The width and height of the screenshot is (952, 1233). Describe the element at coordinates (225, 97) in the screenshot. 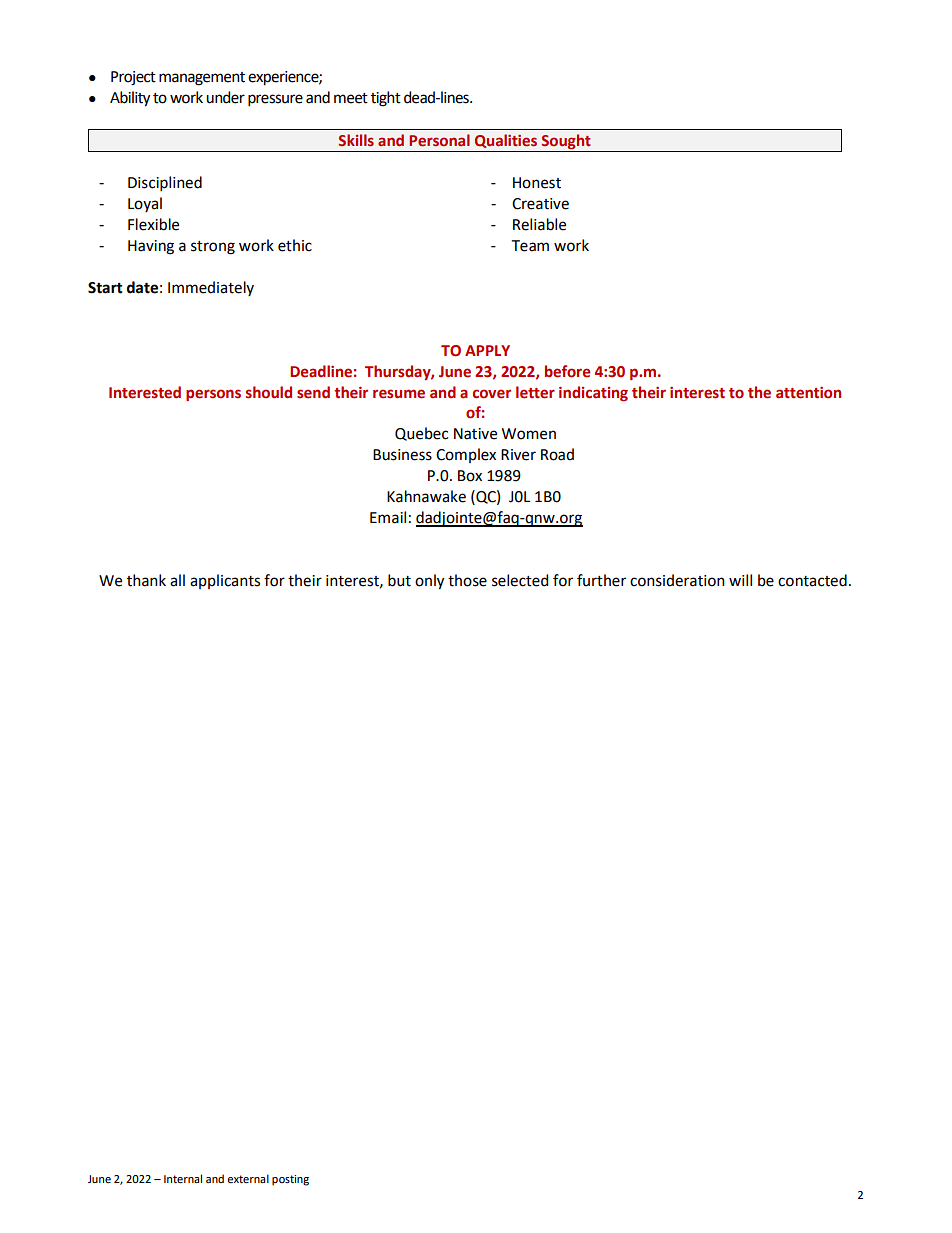

I see `under` at that location.
